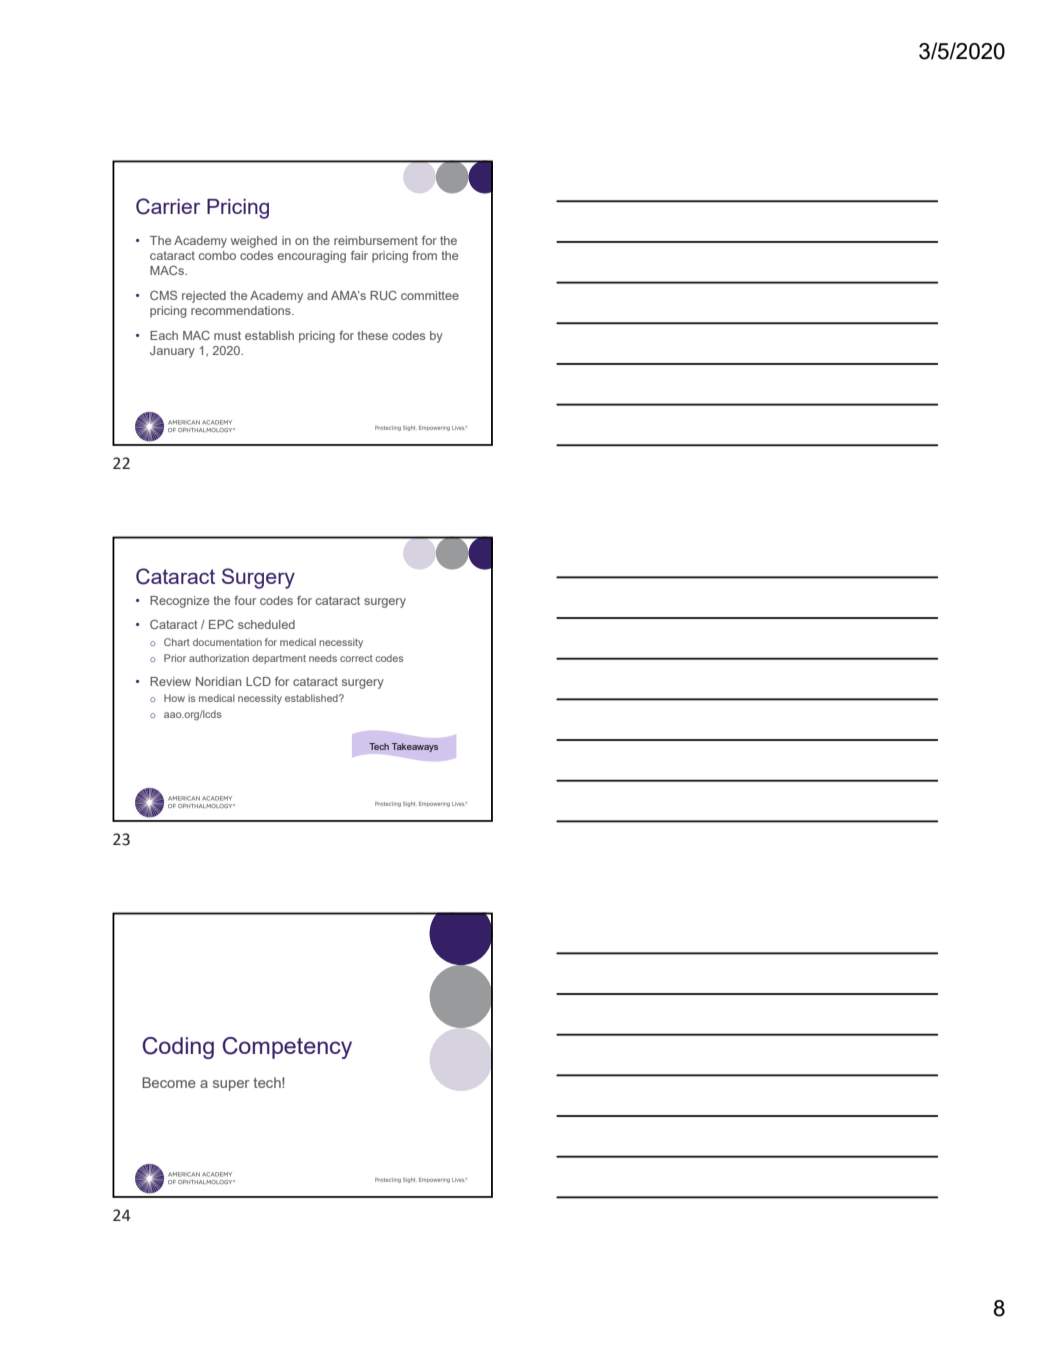 The height and width of the screenshot is (1359, 1050). What do you see at coordinates (376, 240) in the screenshot?
I see `reimbursement` at bounding box center [376, 240].
